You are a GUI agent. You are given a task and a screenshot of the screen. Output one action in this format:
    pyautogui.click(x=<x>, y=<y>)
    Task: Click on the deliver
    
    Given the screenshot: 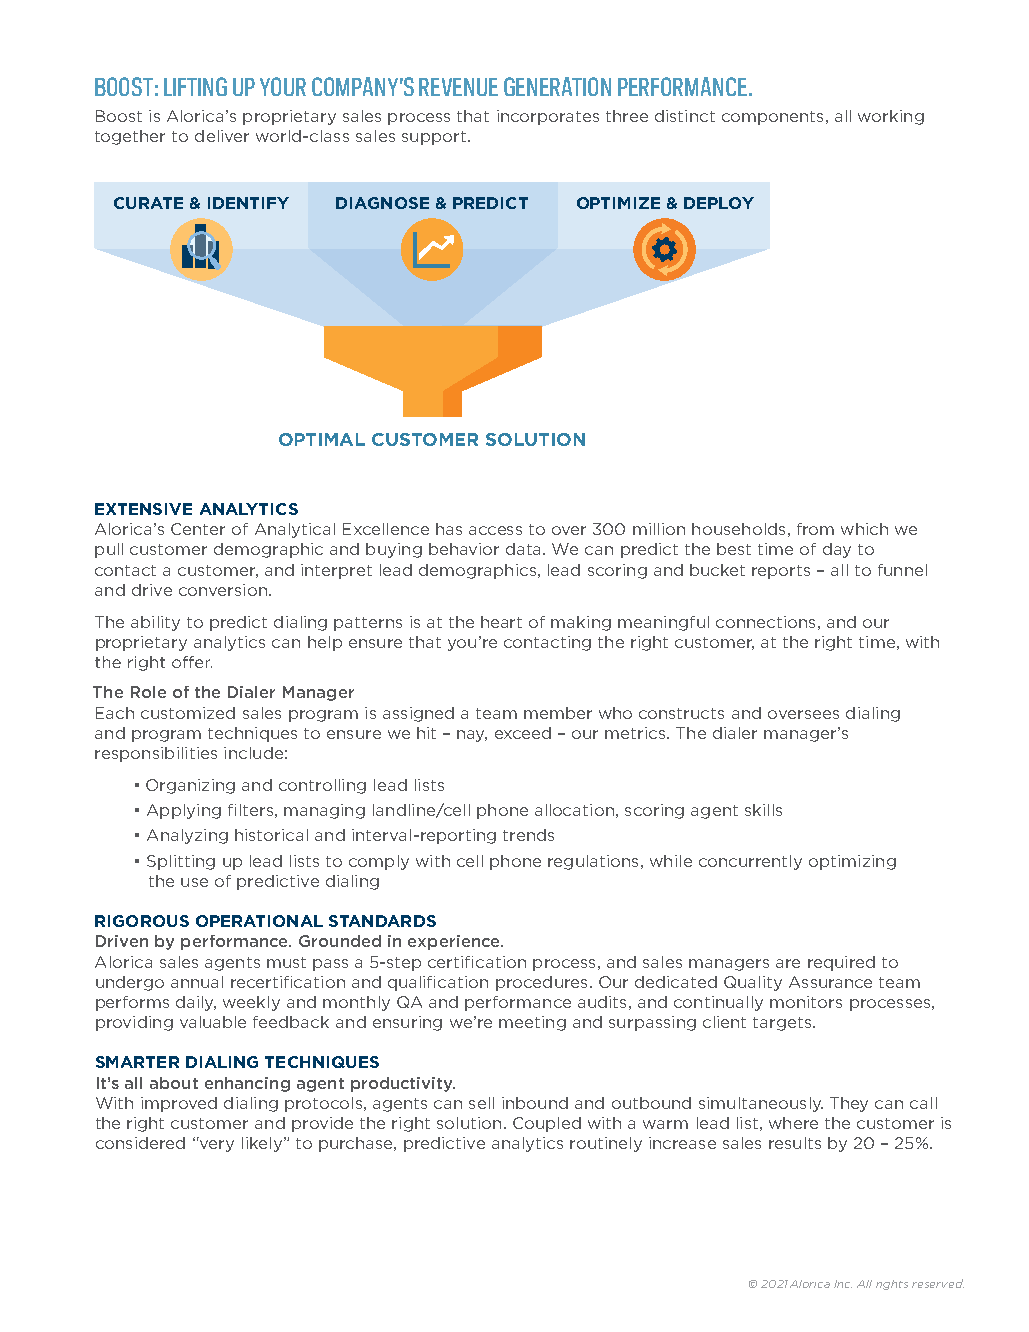 What is the action you would take?
    pyautogui.click(x=222, y=136)
